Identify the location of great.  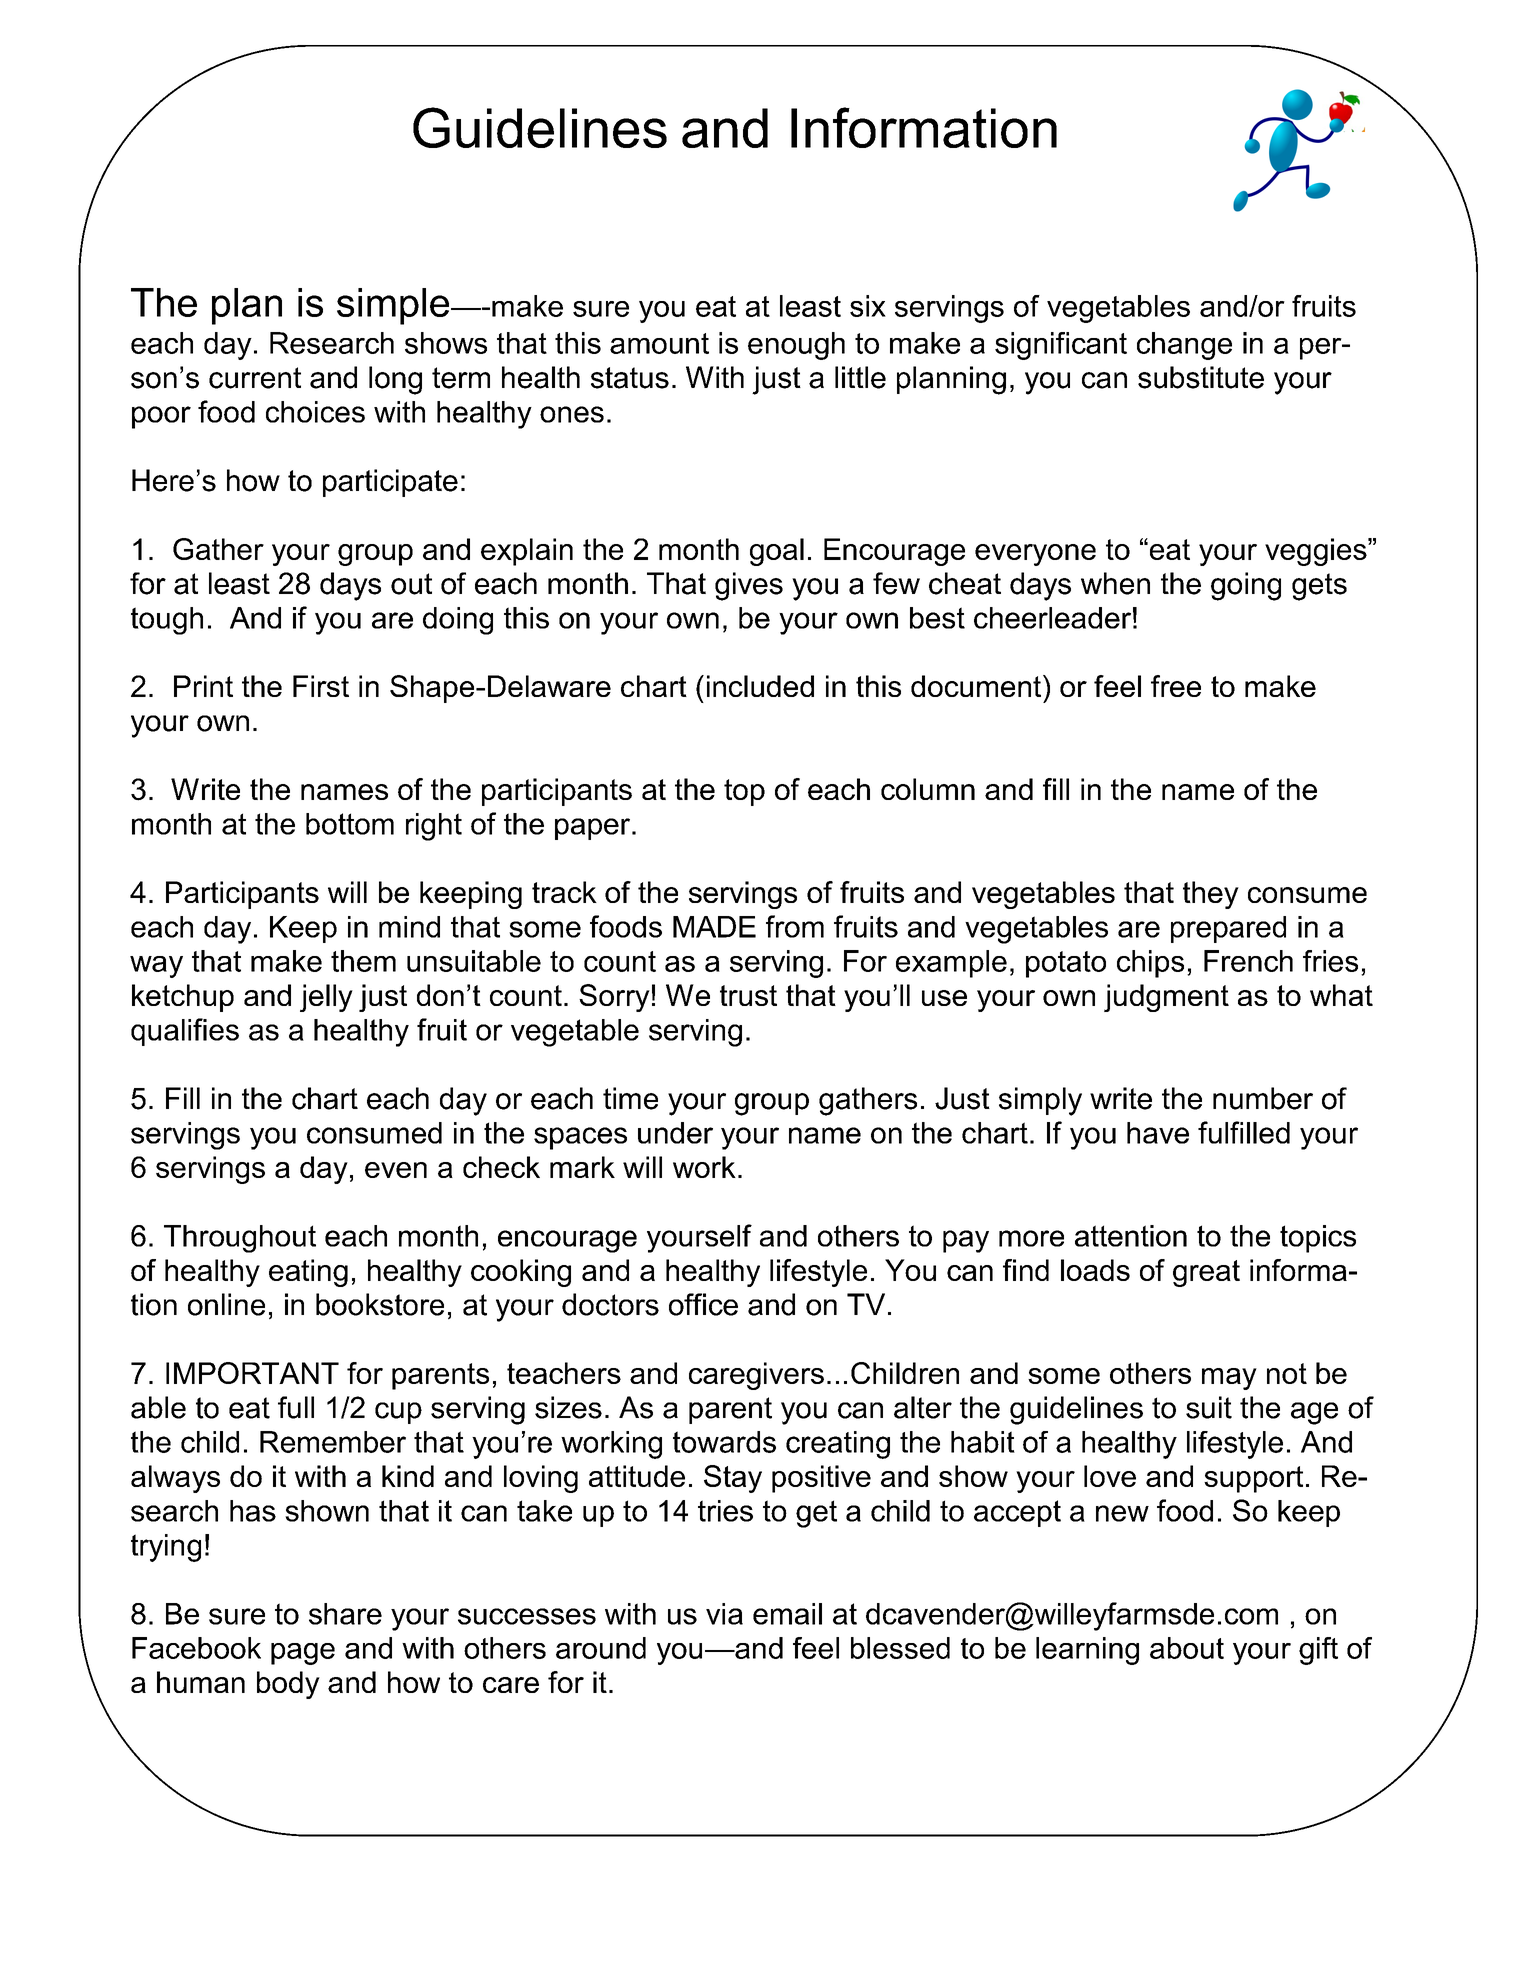
(1206, 1273).
